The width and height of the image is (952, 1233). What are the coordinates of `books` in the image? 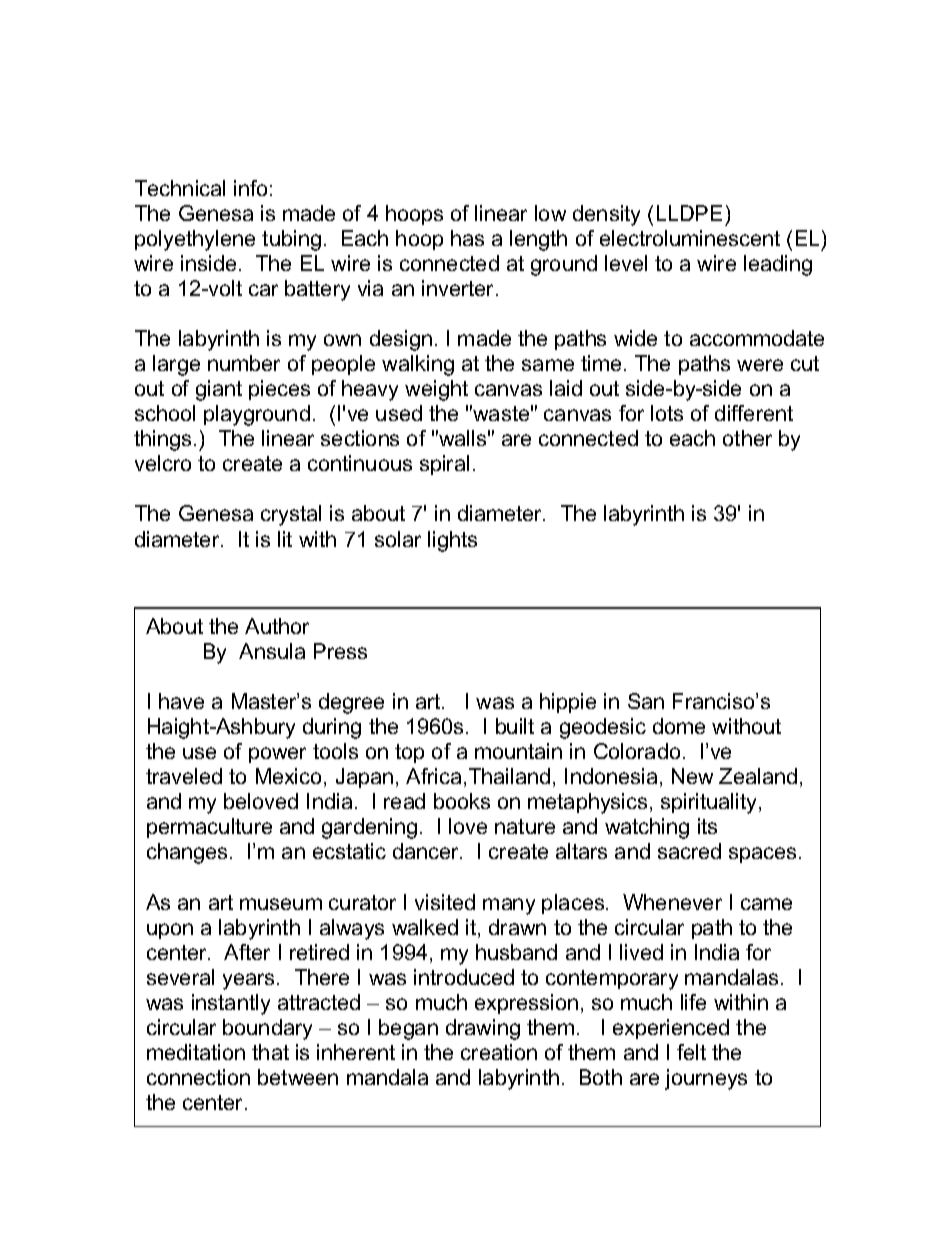 It's located at (462, 801).
